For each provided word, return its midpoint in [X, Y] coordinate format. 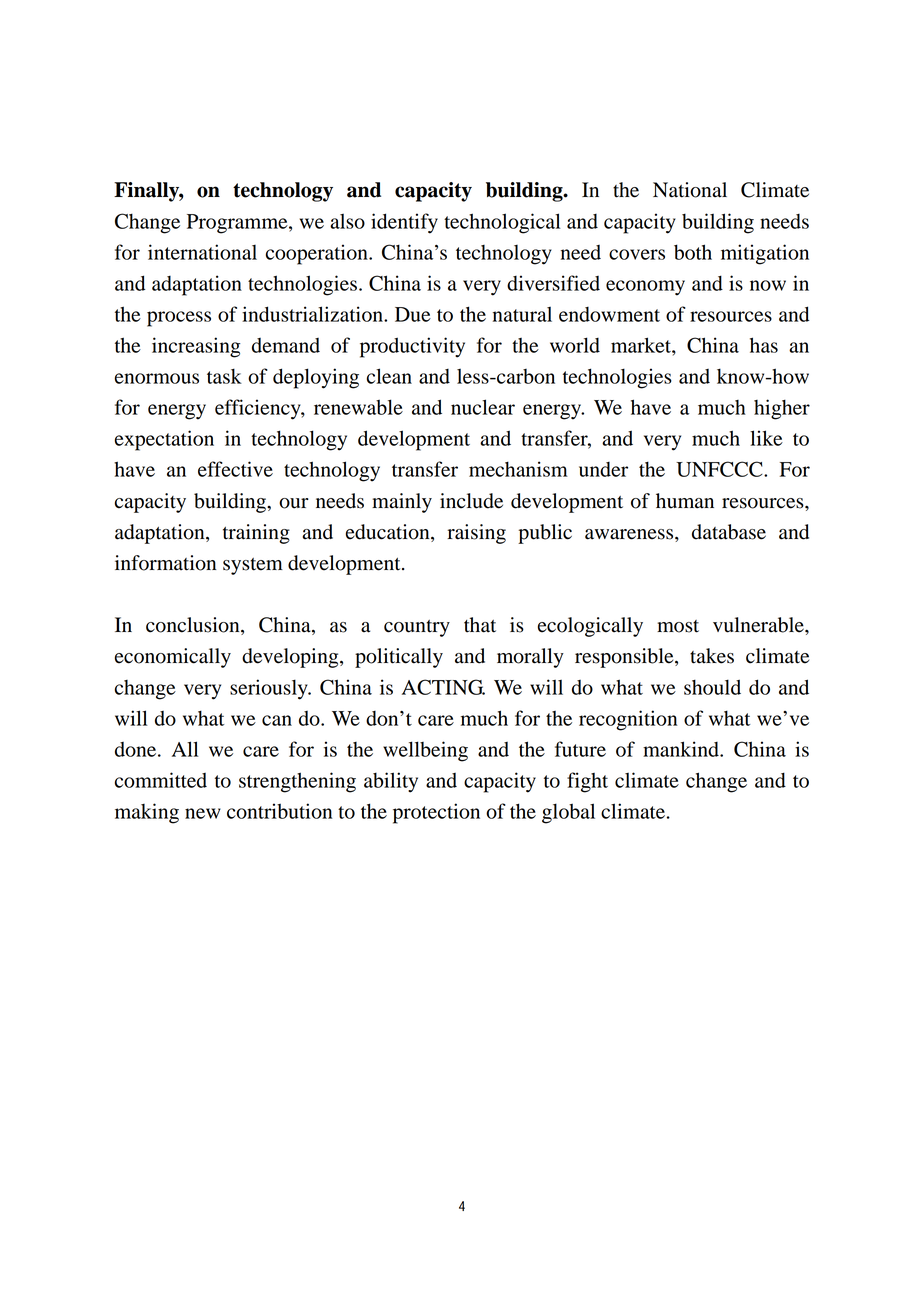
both [693, 252]
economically [173, 658]
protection [436, 813]
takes [712, 656]
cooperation [318, 254]
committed [161, 780]
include [471, 501]
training [256, 534]
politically [399, 658]
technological [502, 223]
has [764, 345]
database [729, 532]
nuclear [483, 407]
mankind [682, 749]
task [224, 376]
